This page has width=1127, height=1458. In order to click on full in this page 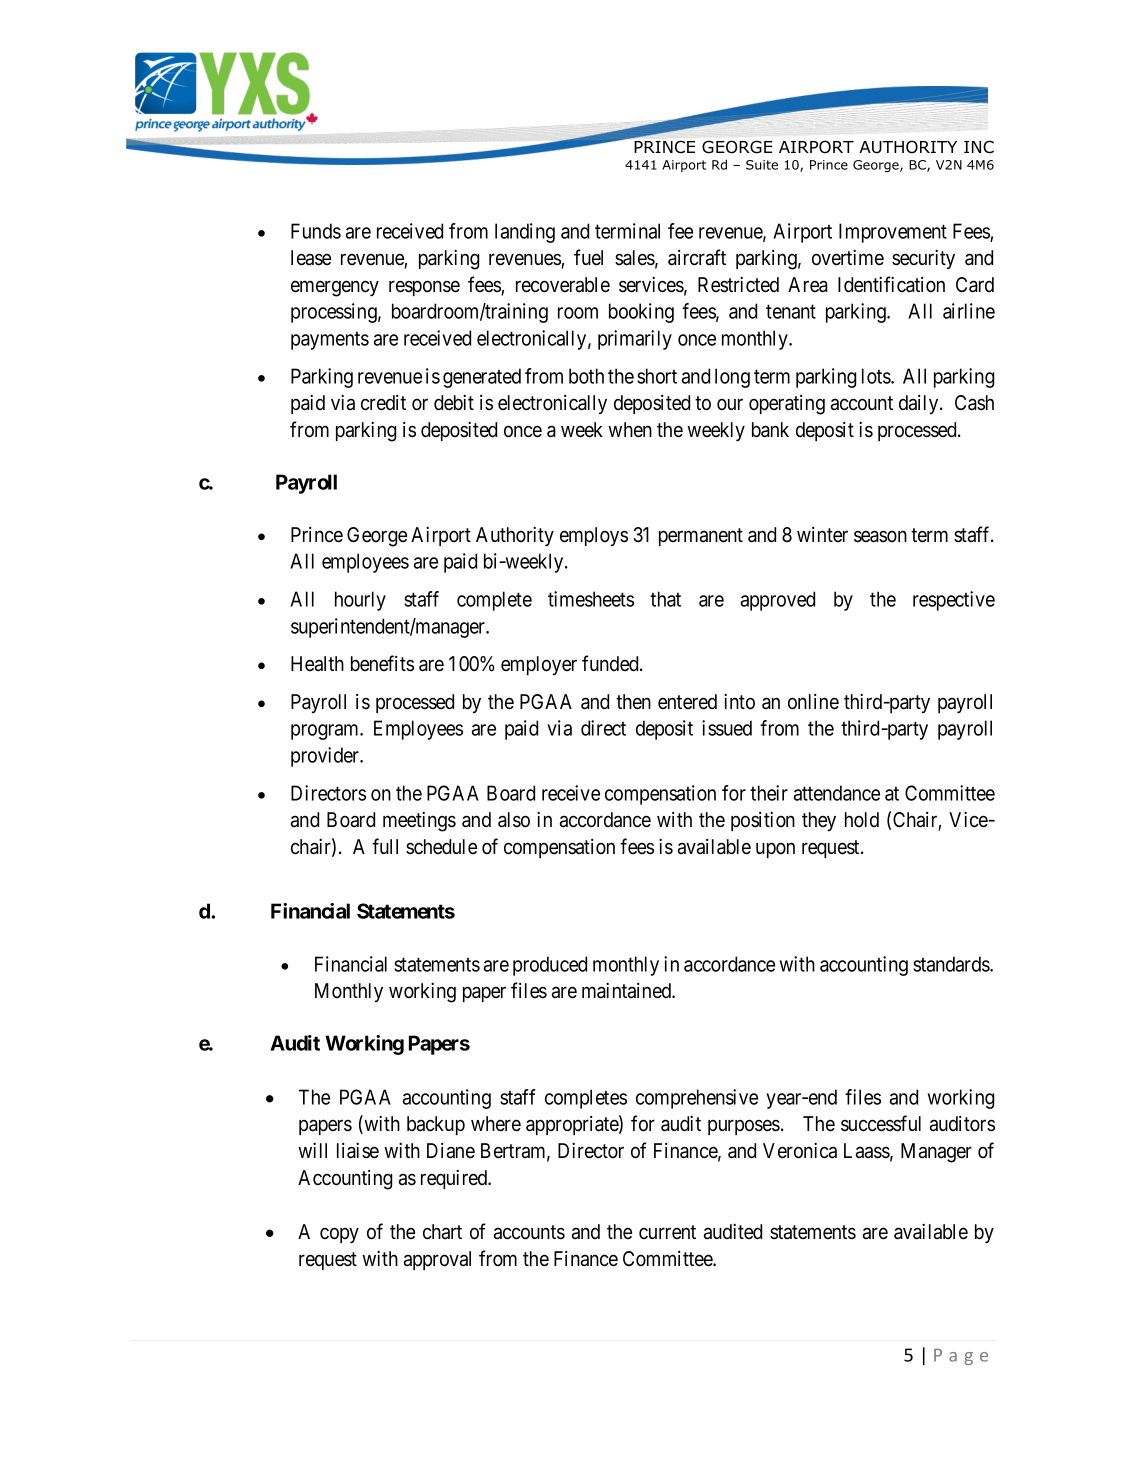, I will do `click(385, 846)`.
